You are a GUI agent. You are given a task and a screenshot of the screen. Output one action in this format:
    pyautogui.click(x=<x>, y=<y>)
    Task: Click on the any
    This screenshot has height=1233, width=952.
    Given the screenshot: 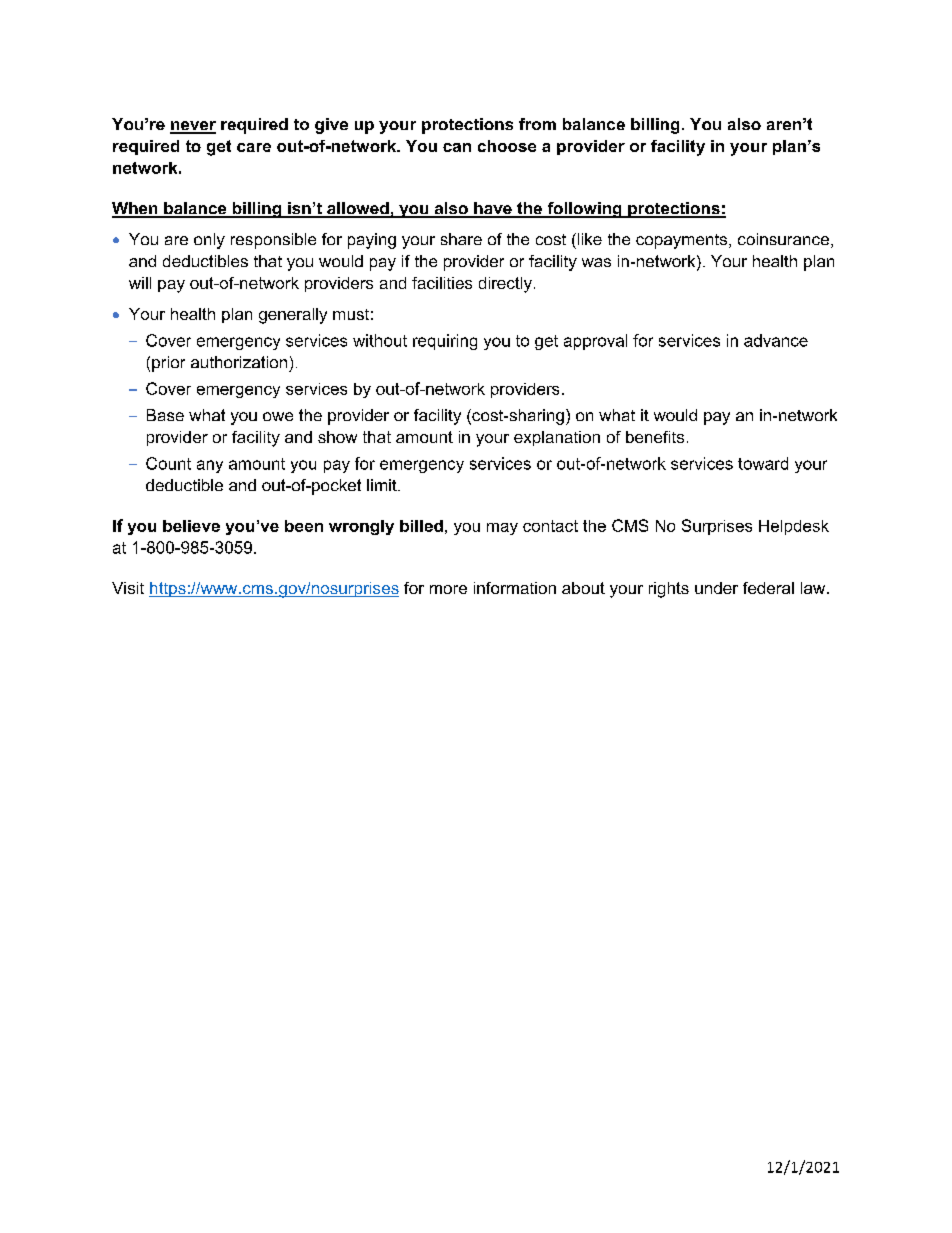 What is the action you would take?
    pyautogui.click(x=210, y=466)
